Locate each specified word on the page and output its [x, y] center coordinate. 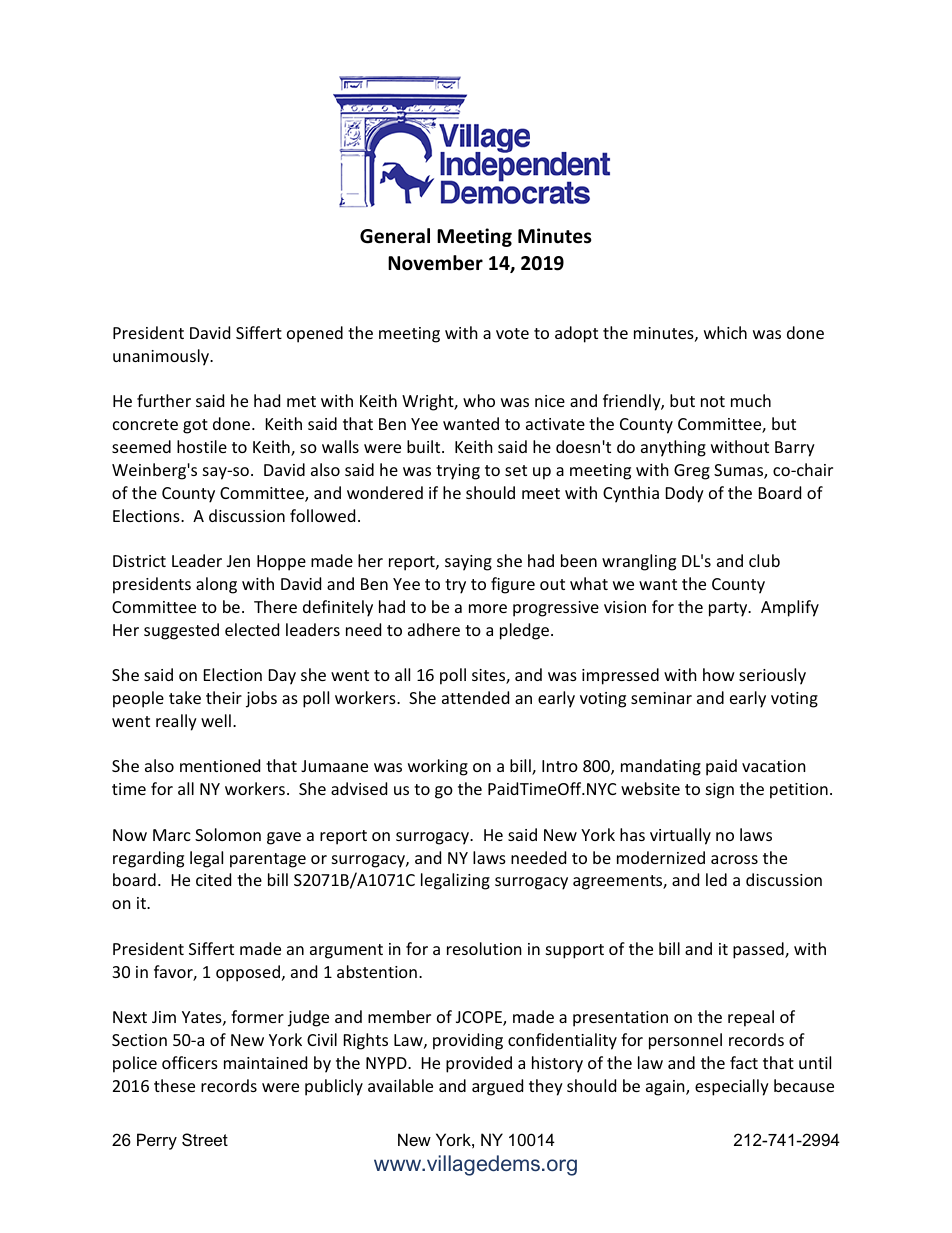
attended [475, 697]
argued [497, 1087]
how [719, 674]
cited [213, 879]
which [725, 332]
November [435, 263]
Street [205, 1139]
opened [315, 334]
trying [458, 472]
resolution [484, 948]
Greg [692, 472]
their [224, 697]
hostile [202, 446]
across [734, 859]
